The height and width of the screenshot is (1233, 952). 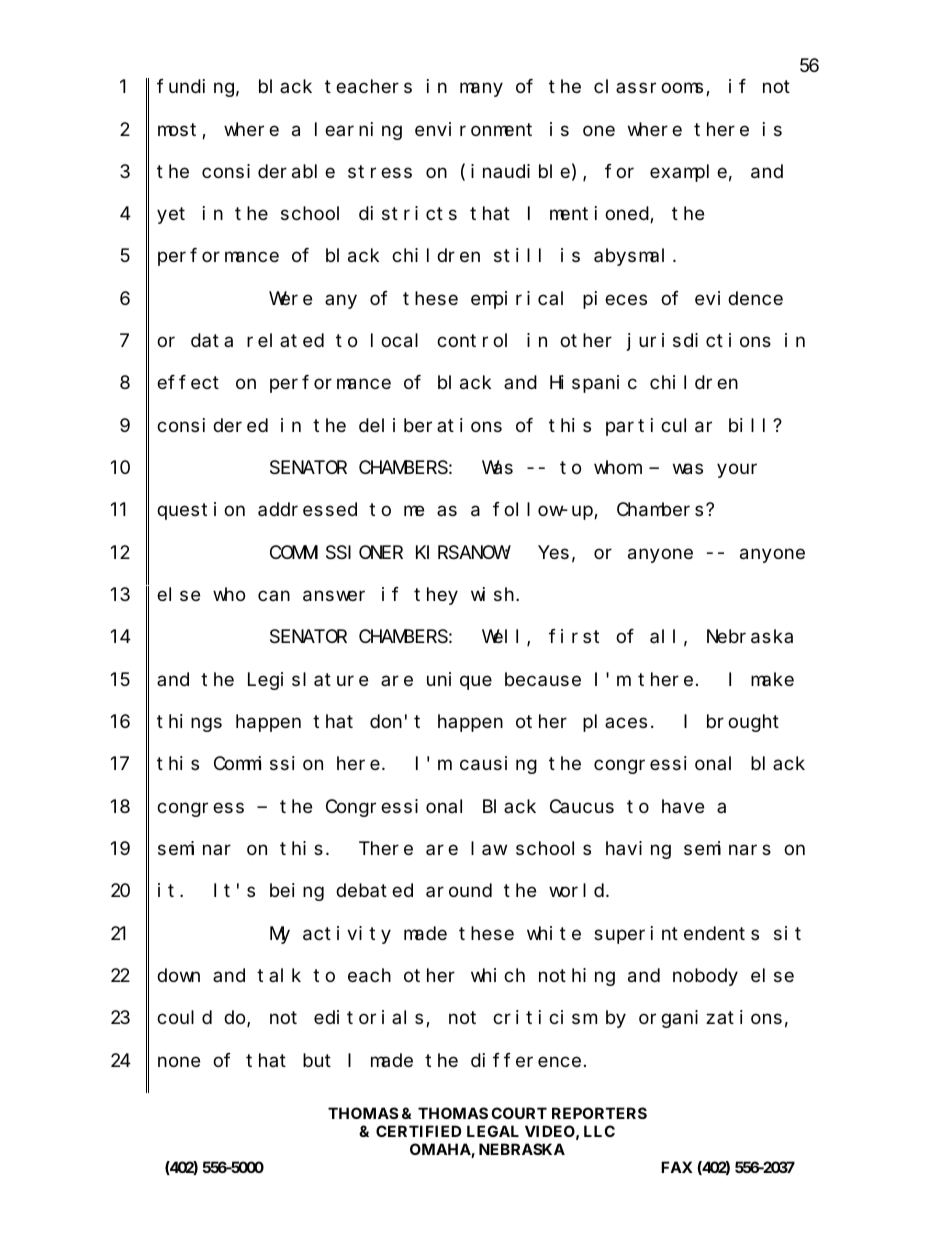 I want to click on can, so click(x=274, y=596).
